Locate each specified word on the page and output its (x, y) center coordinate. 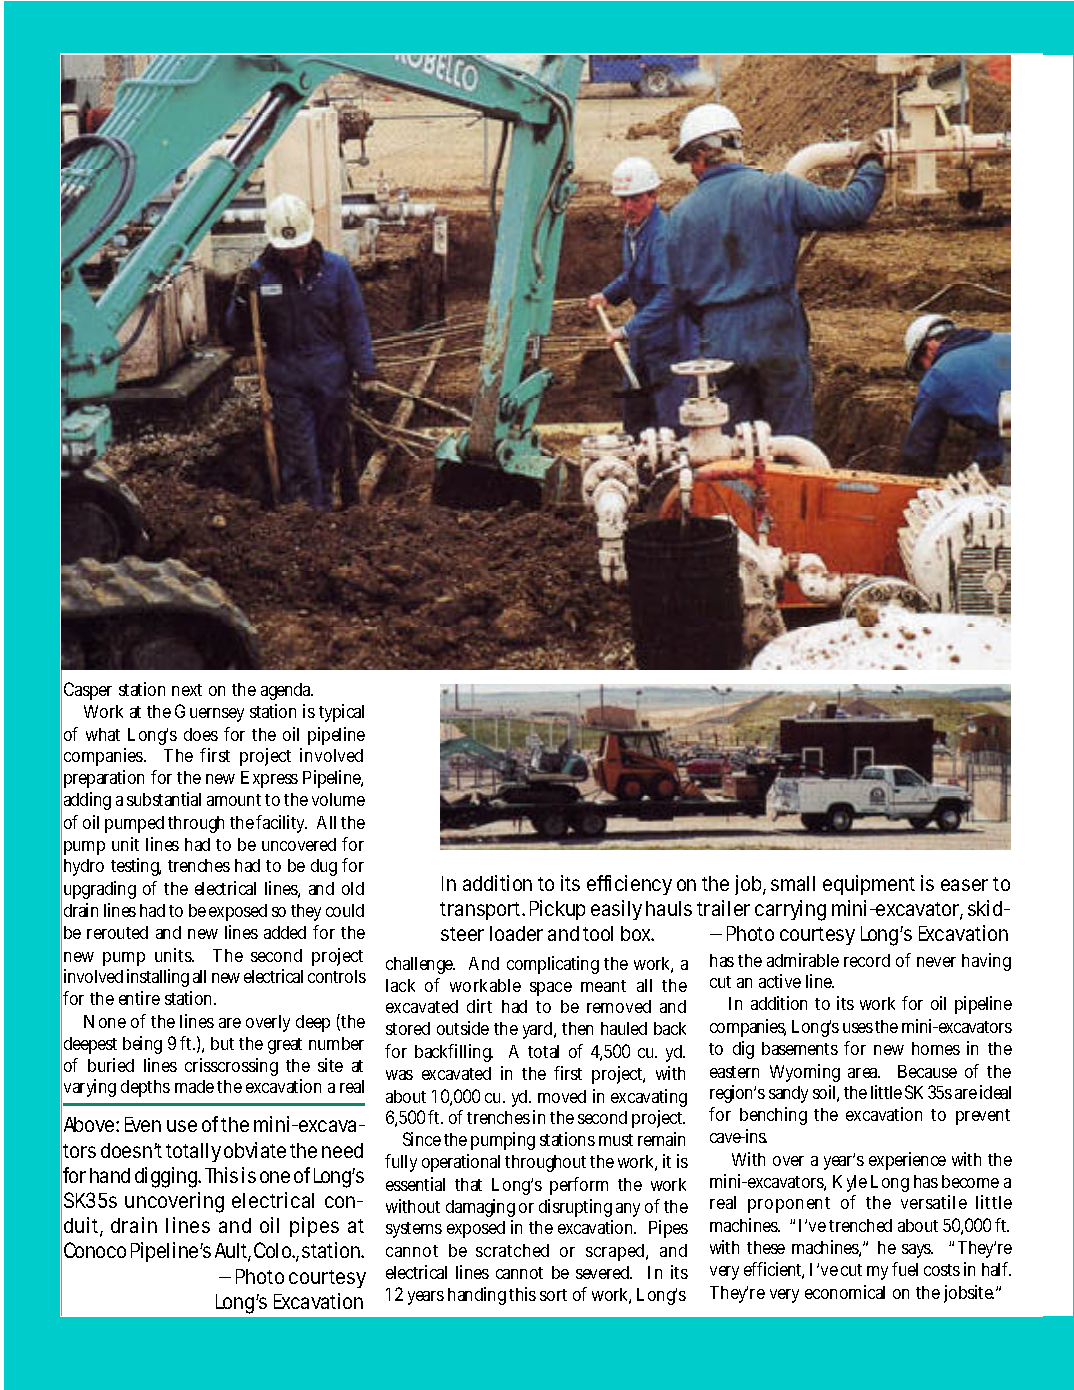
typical (341, 713)
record (867, 960)
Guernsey (209, 713)
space (551, 989)
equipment (869, 885)
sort (553, 1295)
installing (158, 978)
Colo (274, 1250)
